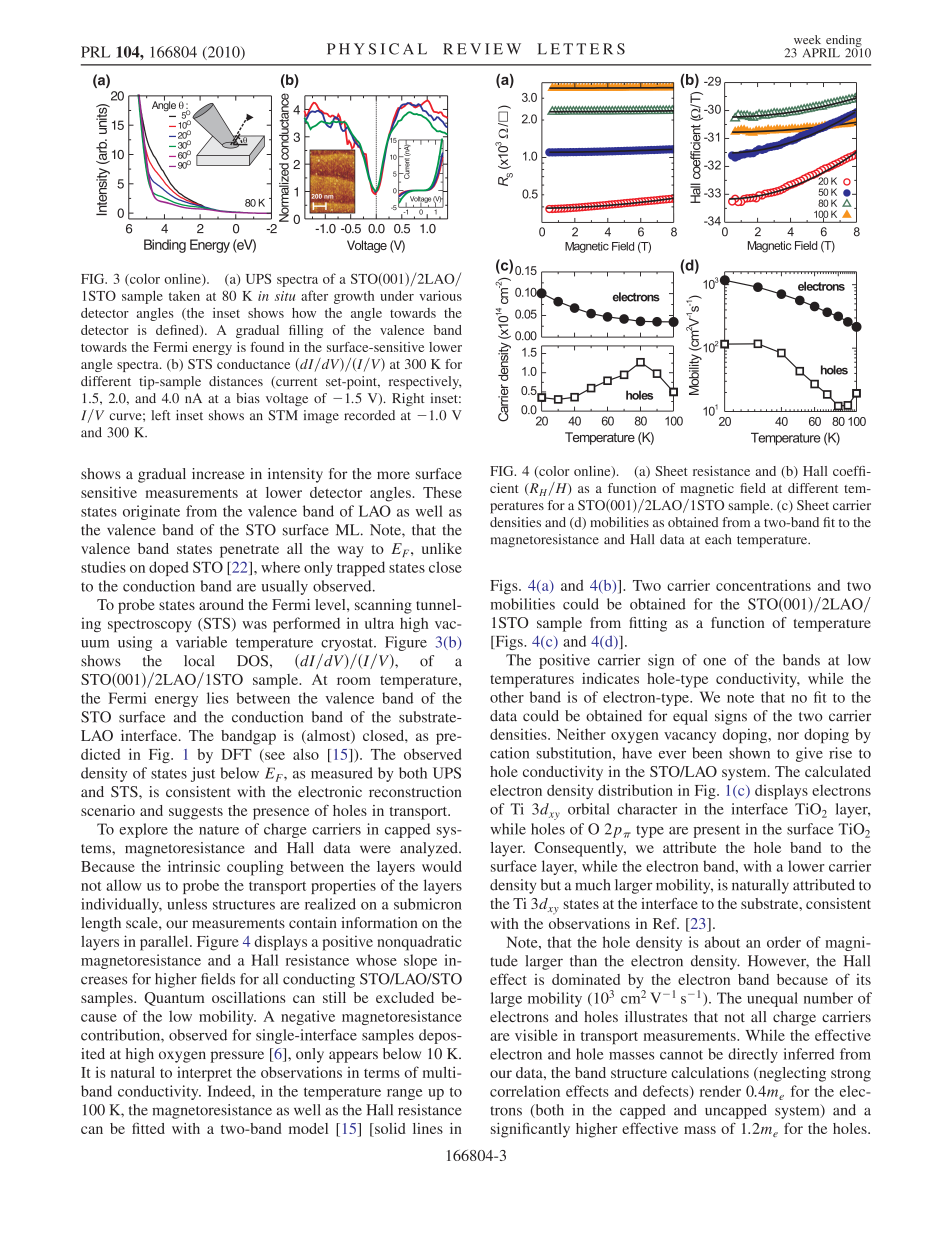 The height and width of the image is (1233, 952). What do you see at coordinates (161, 415) in the image?
I see `left` at bounding box center [161, 415].
